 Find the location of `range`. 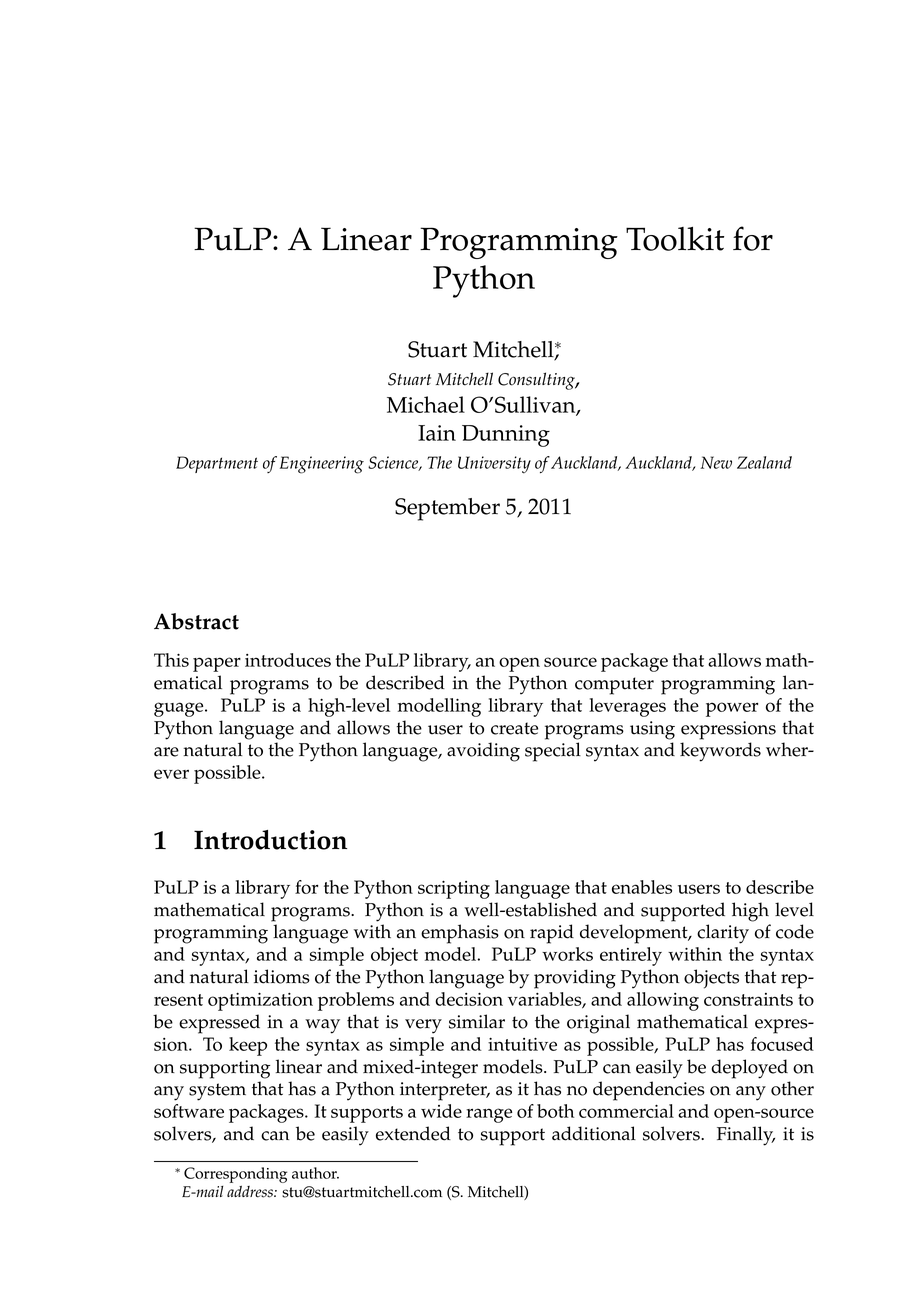

range is located at coordinates (489, 1115).
